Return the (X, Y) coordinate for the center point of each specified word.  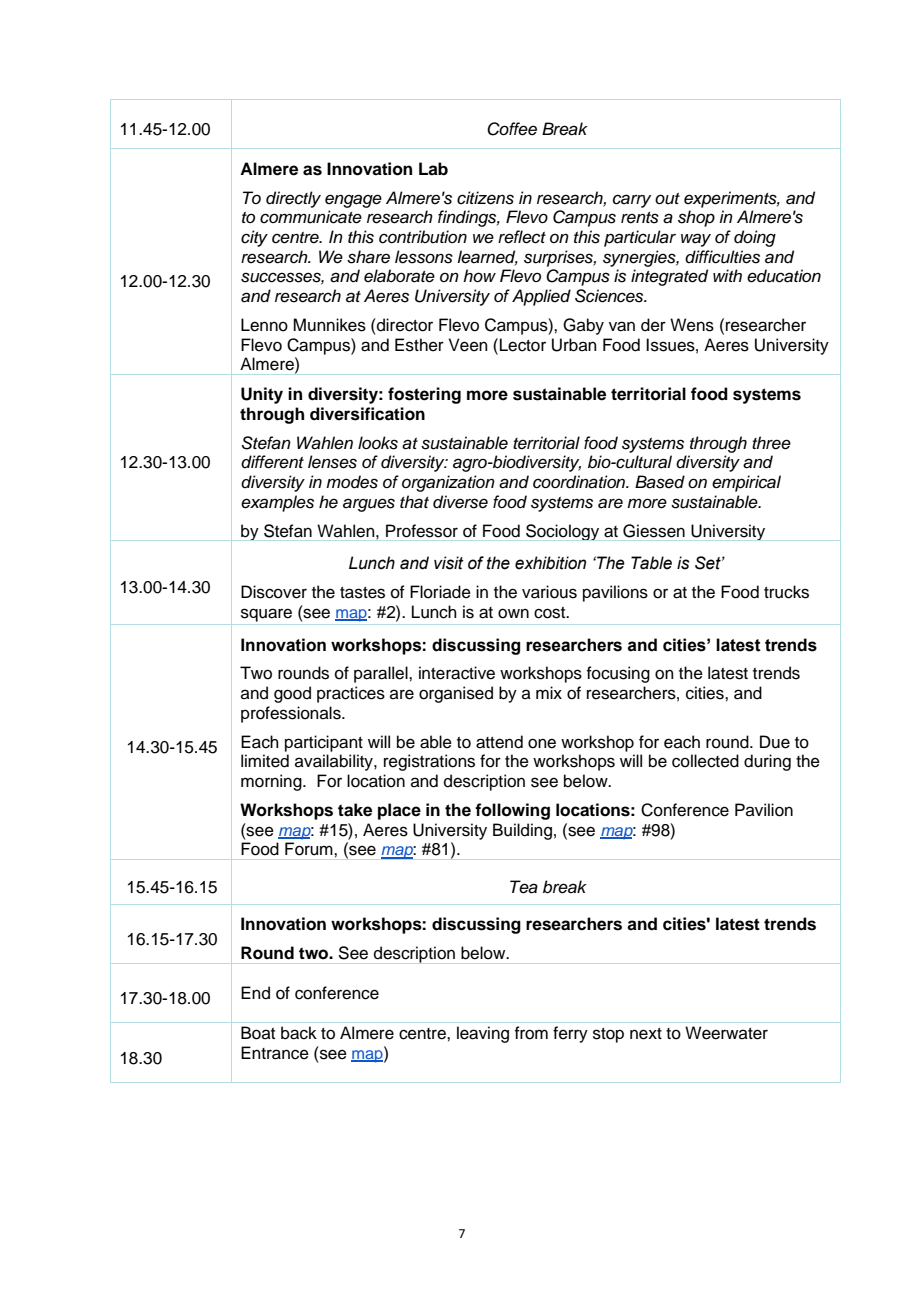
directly (293, 199)
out (667, 199)
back (299, 1033)
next (646, 1034)
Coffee (512, 129)
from (531, 1033)
